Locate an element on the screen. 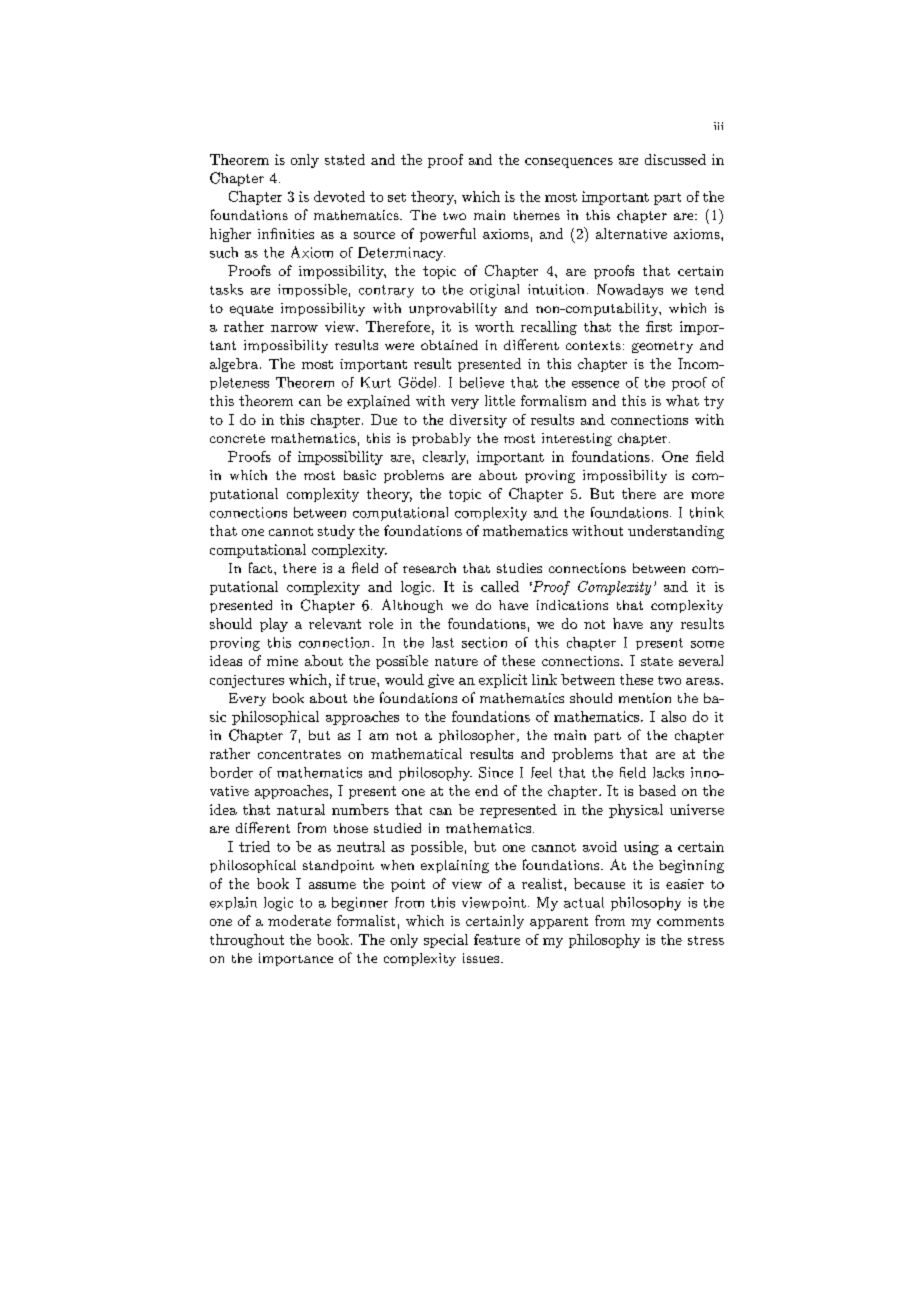 The height and width of the screenshot is (1308, 924). understanding is located at coordinates (676, 532).
